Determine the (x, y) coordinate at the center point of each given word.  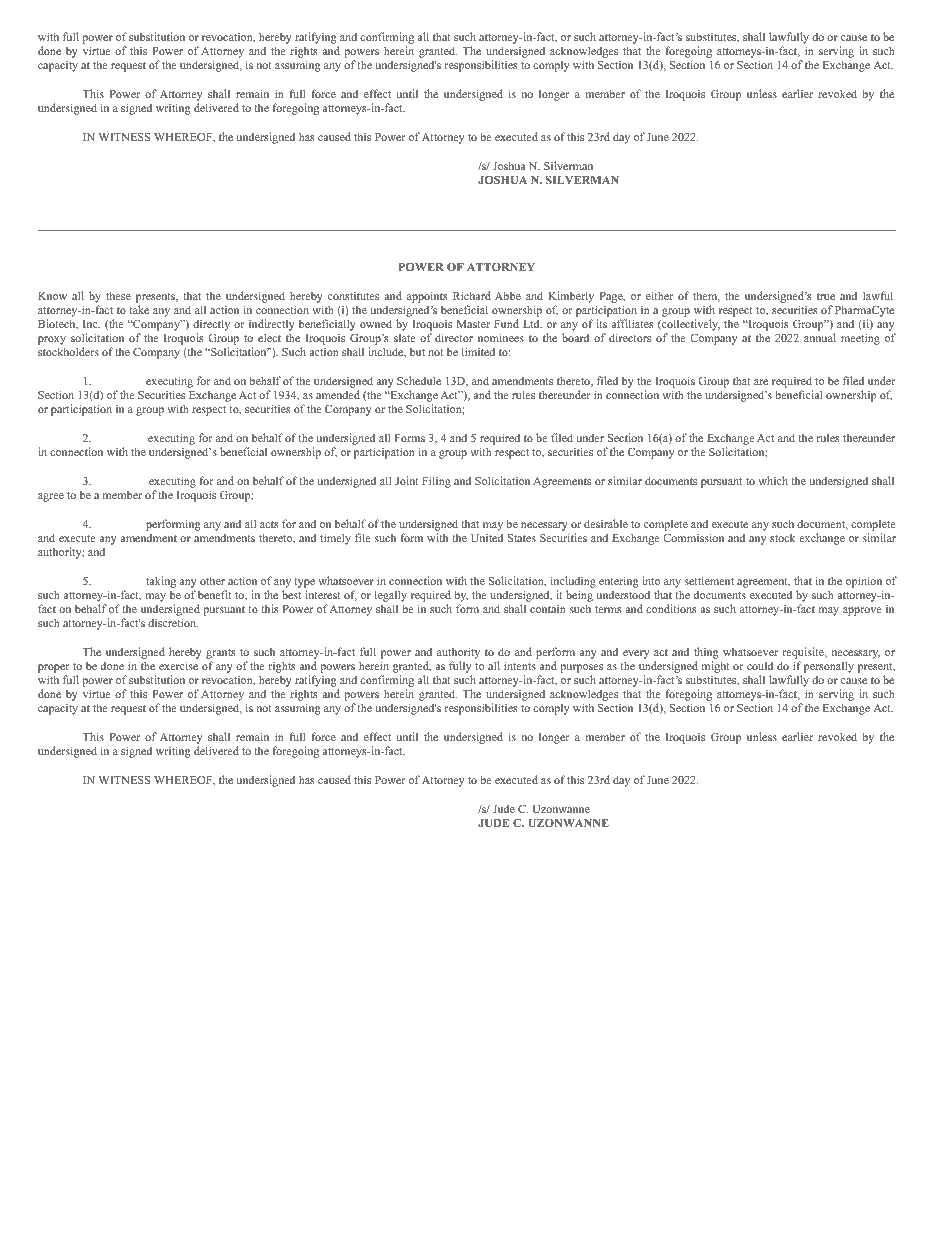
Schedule (419, 380)
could (760, 665)
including (573, 582)
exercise (178, 665)
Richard (472, 295)
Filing (436, 482)
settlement (709, 580)
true (826, 296)
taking (161, 582)
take (139, 309)
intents (520, 665)
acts (269, 524)
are (761, 382)
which (773, 480)
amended (338, 394)
